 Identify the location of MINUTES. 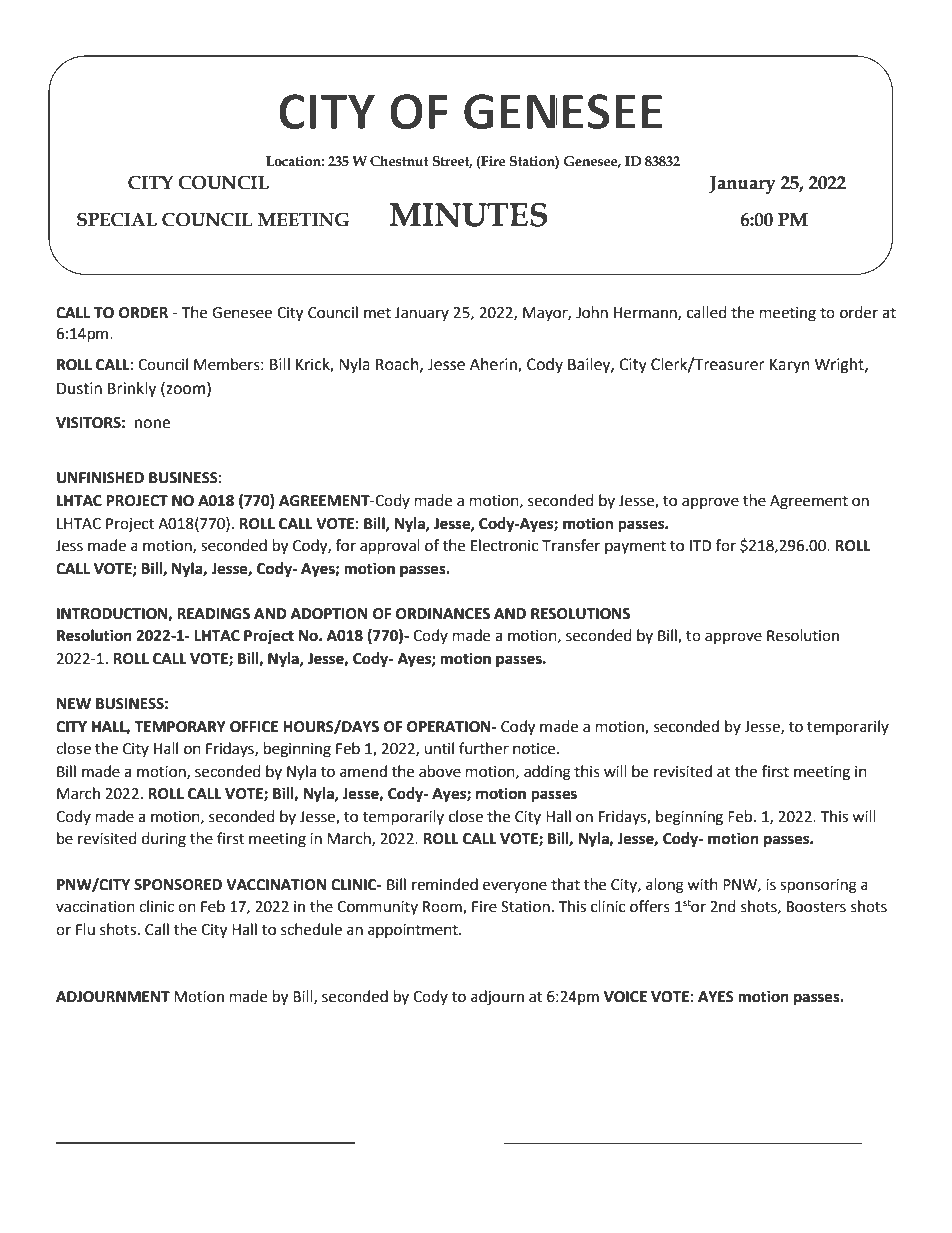
(468, 215).
